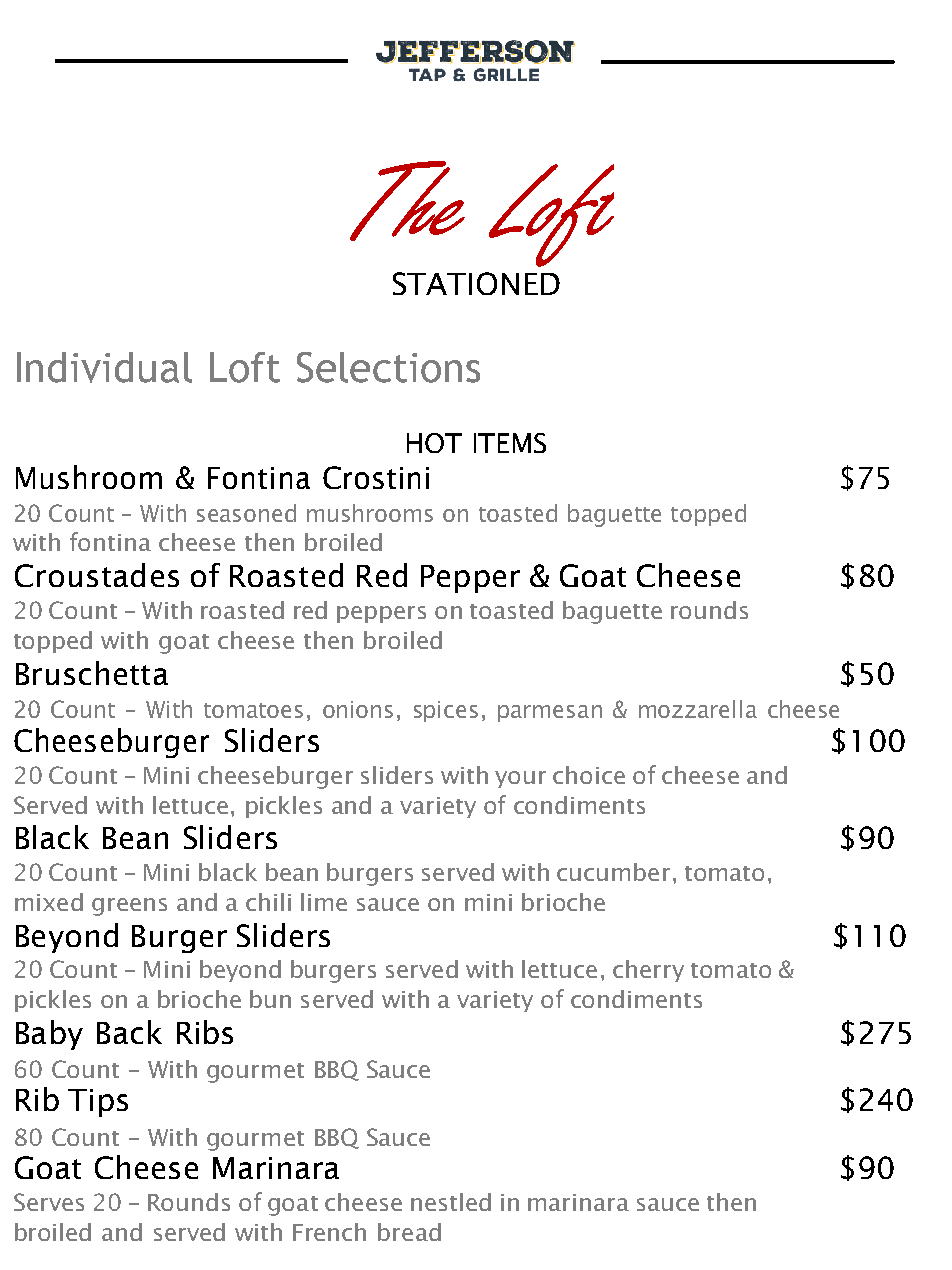 Image resolution: width=952 pixels, height=1270 pixels. Describe the element at coordinates (589, 775) in the page. I see `choice` at that location.
